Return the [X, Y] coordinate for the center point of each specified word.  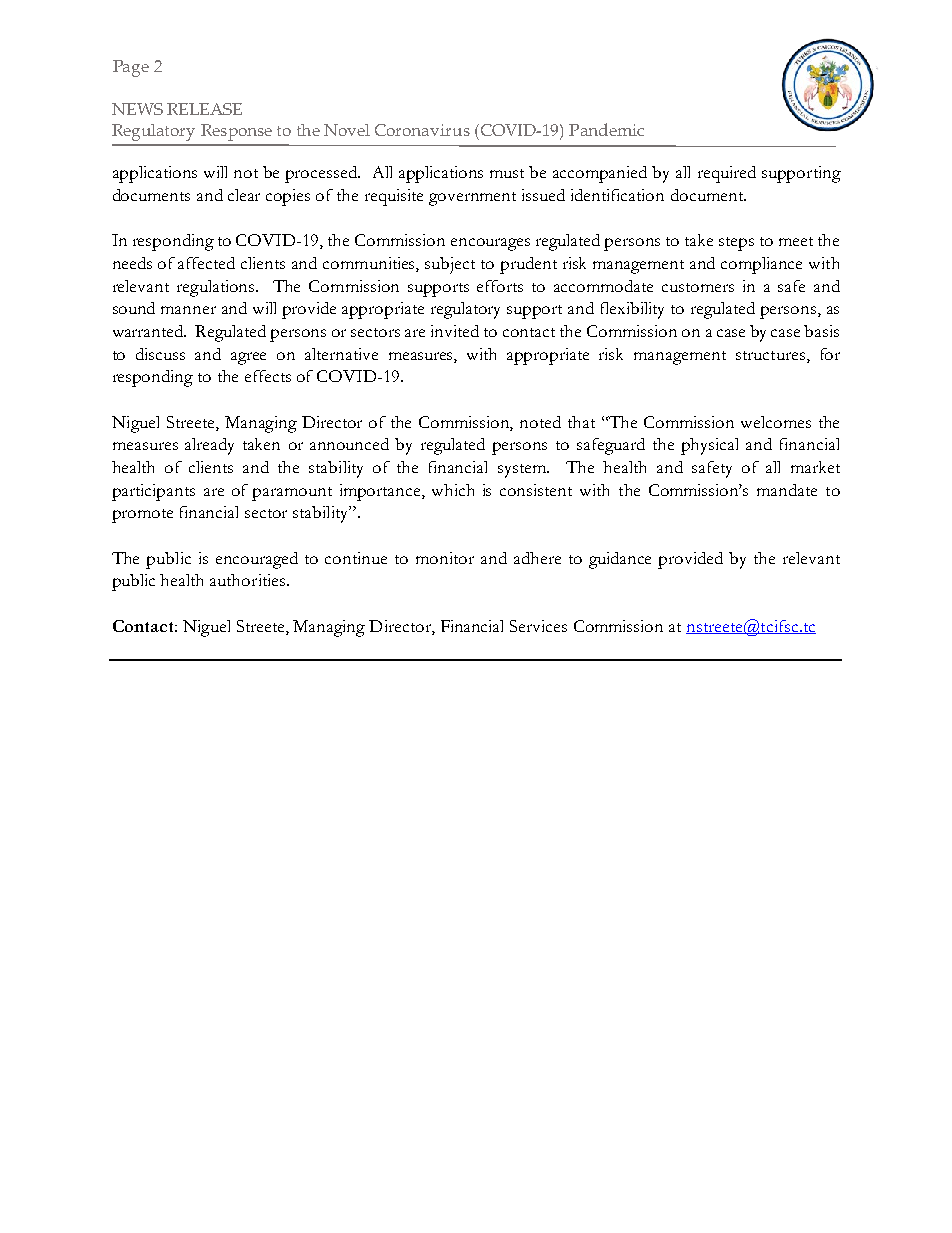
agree [248, 358]
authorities [249, 580]
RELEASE [204, 109]
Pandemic [606, 129]
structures [770, 355]
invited [455, 331]
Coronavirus [422, 130]
